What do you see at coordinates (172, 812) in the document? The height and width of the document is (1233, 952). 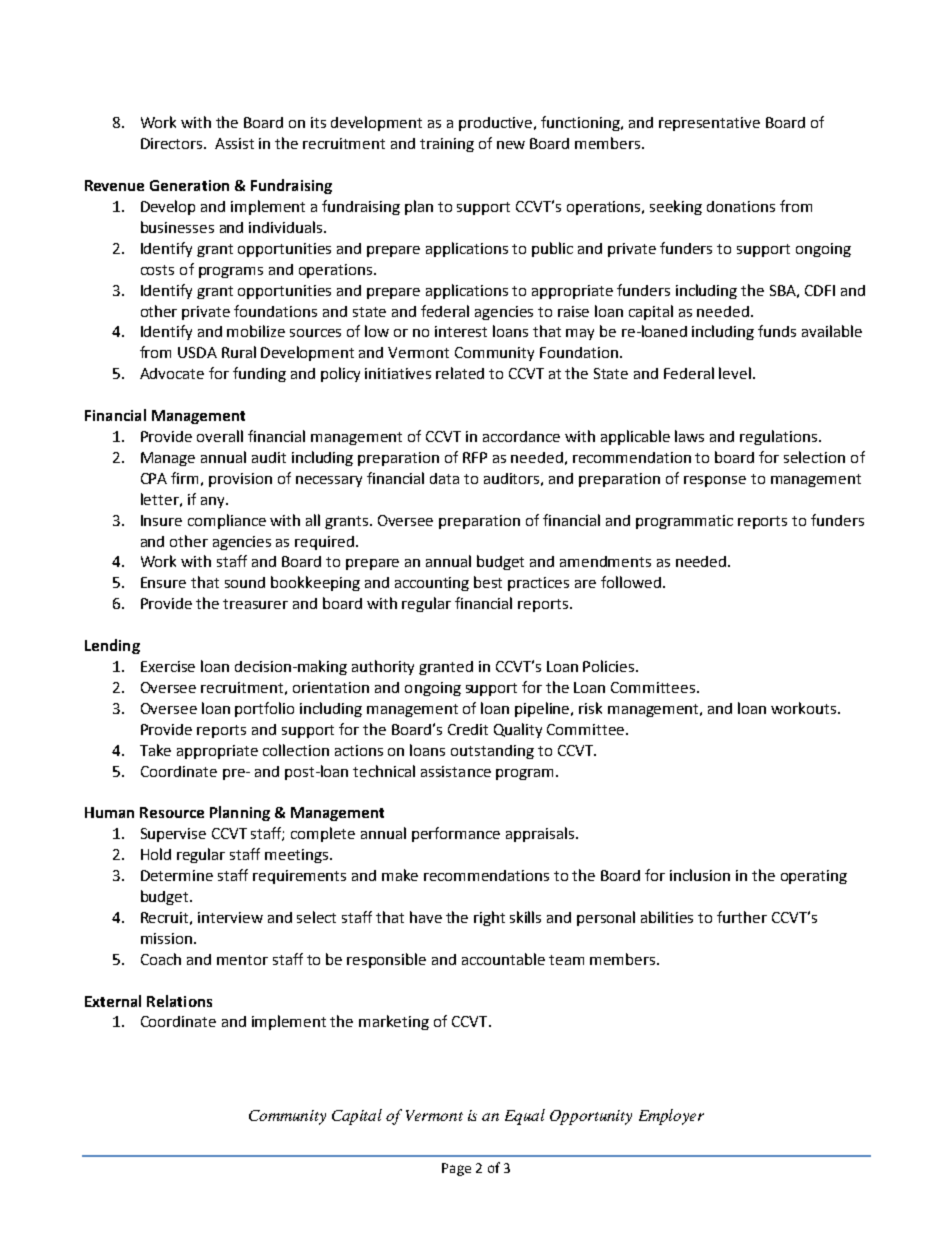 I see `Resource` at bounding box center [172, 812].
